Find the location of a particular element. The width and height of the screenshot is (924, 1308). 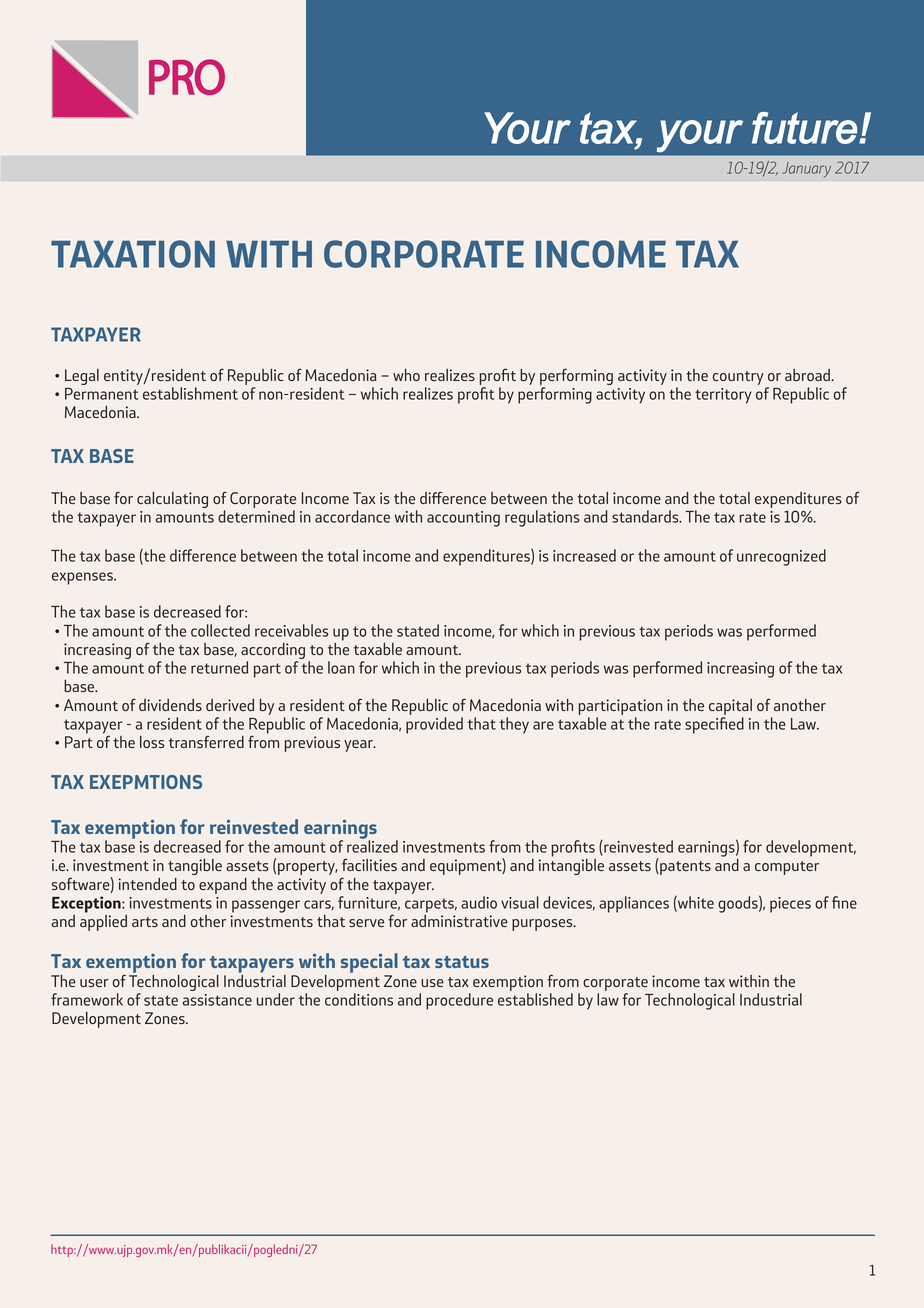

capital is located at coordinates (730, 708).
